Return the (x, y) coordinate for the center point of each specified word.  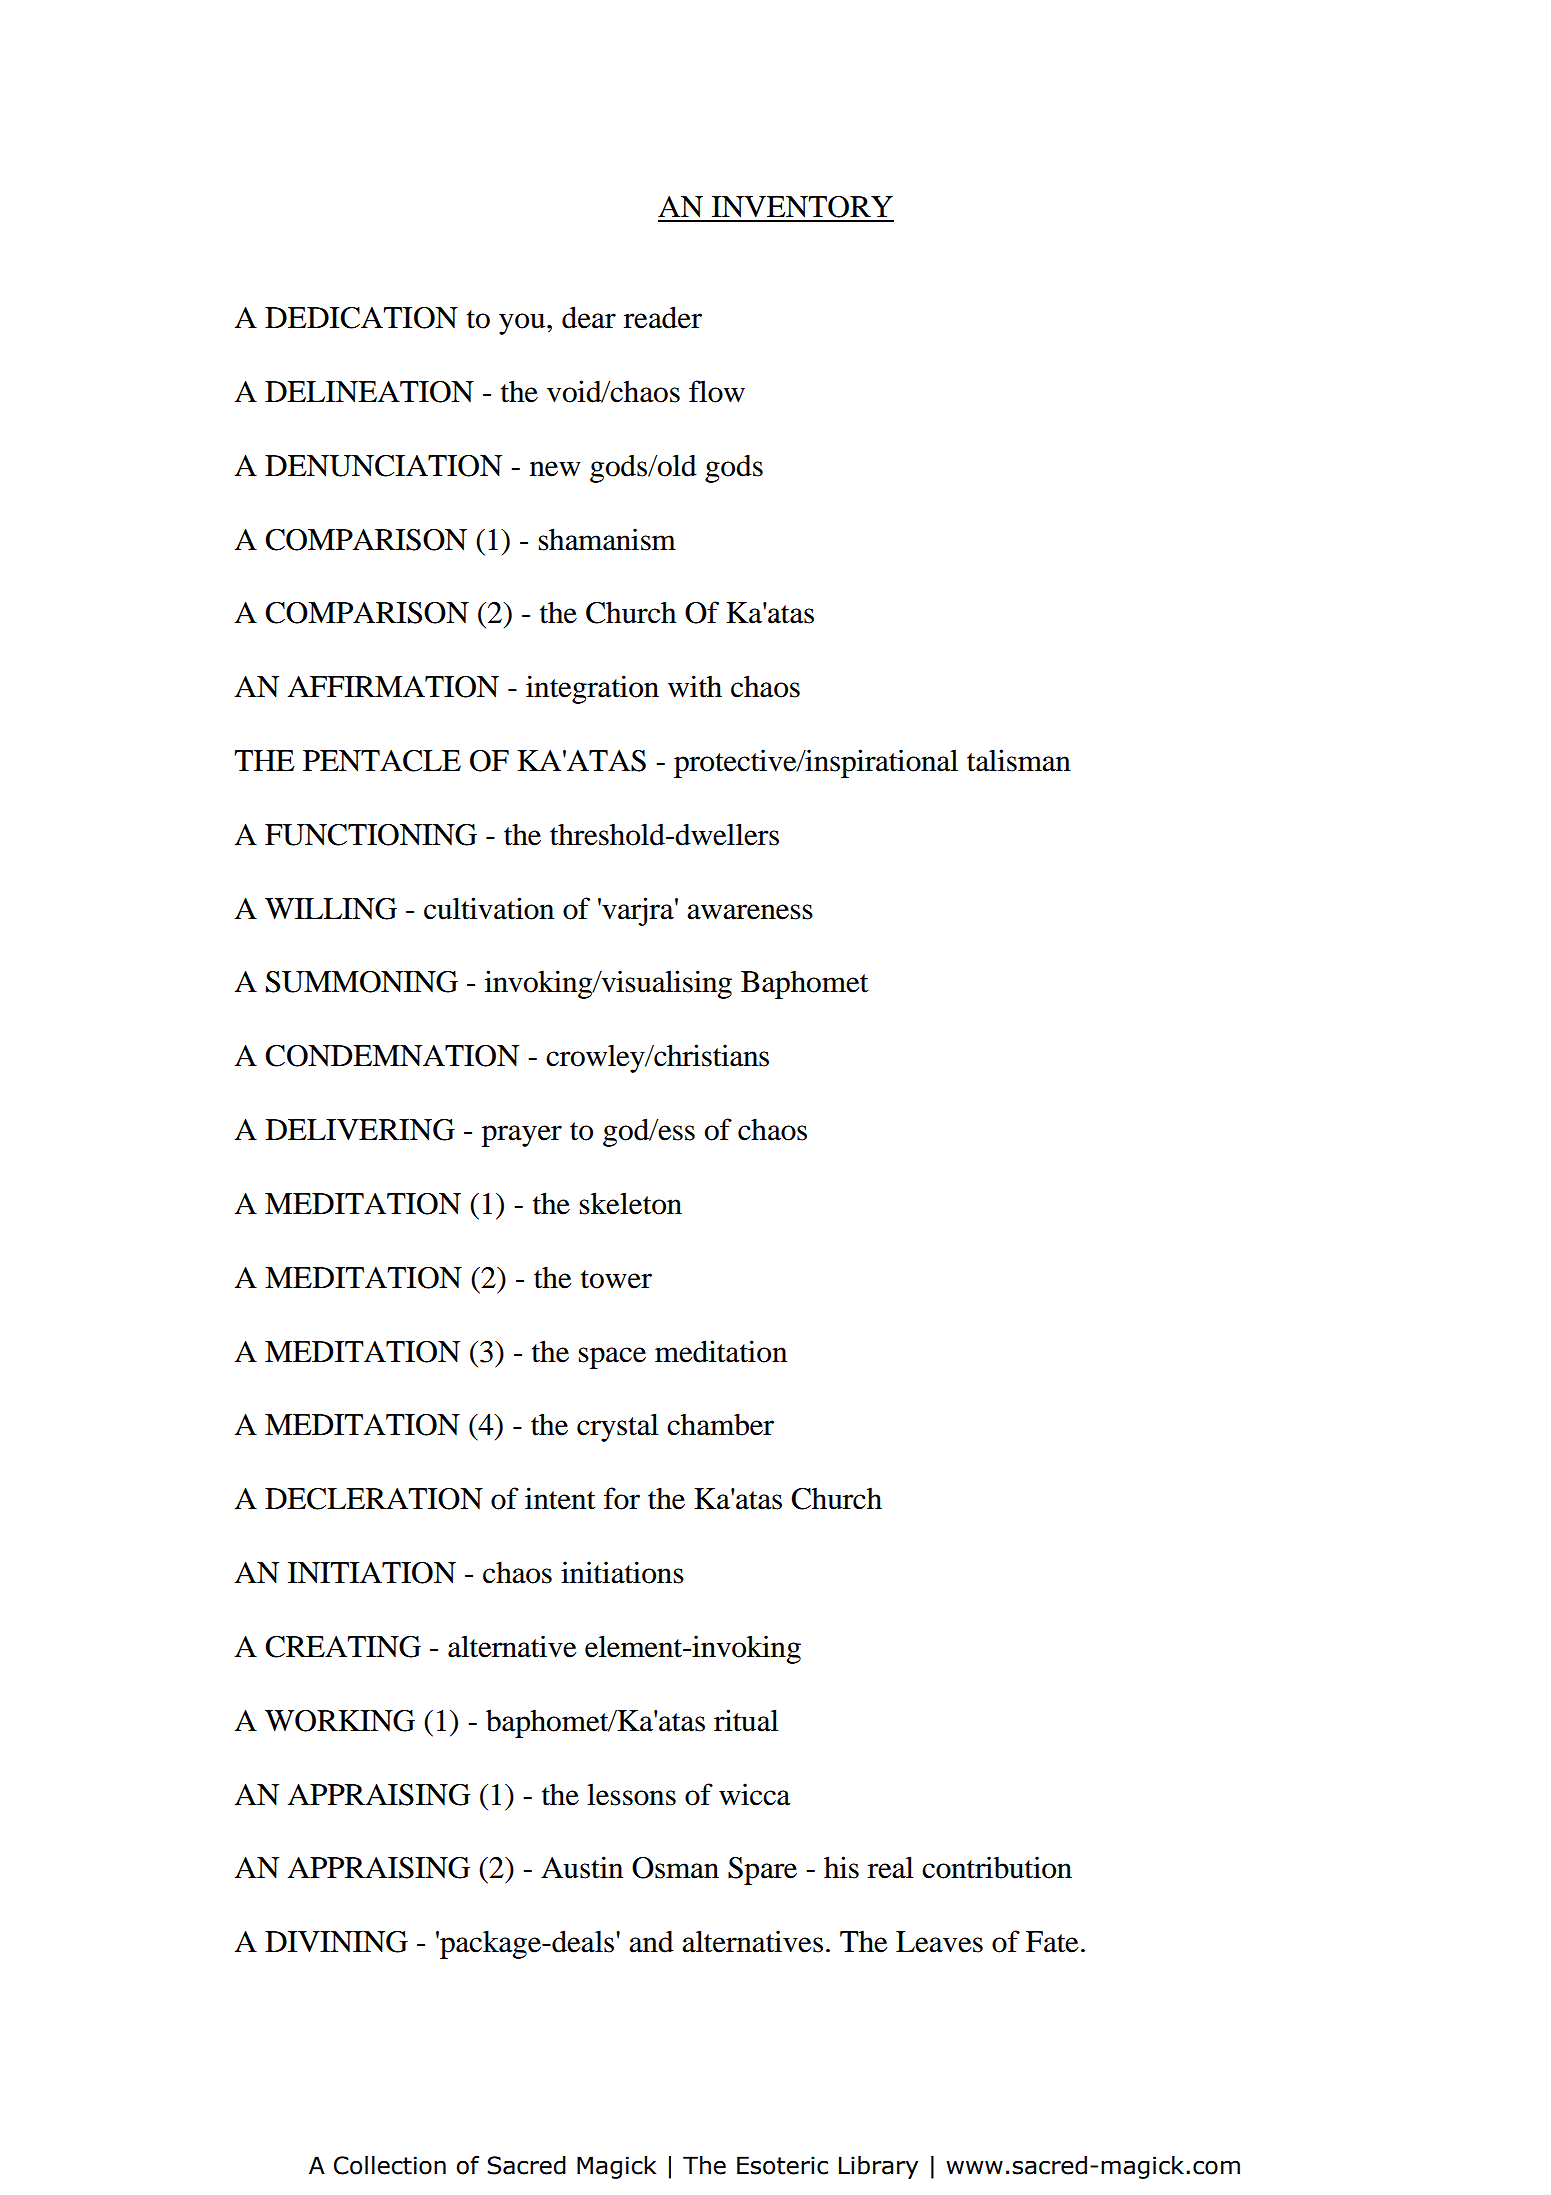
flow (717, 391)
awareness (750, 912)
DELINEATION (369, 392)
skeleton (631, 1203)
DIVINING (336, 1942)
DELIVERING (360, 1130)
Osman (675, 1868)
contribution (997, 1867)
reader (663, 317)
